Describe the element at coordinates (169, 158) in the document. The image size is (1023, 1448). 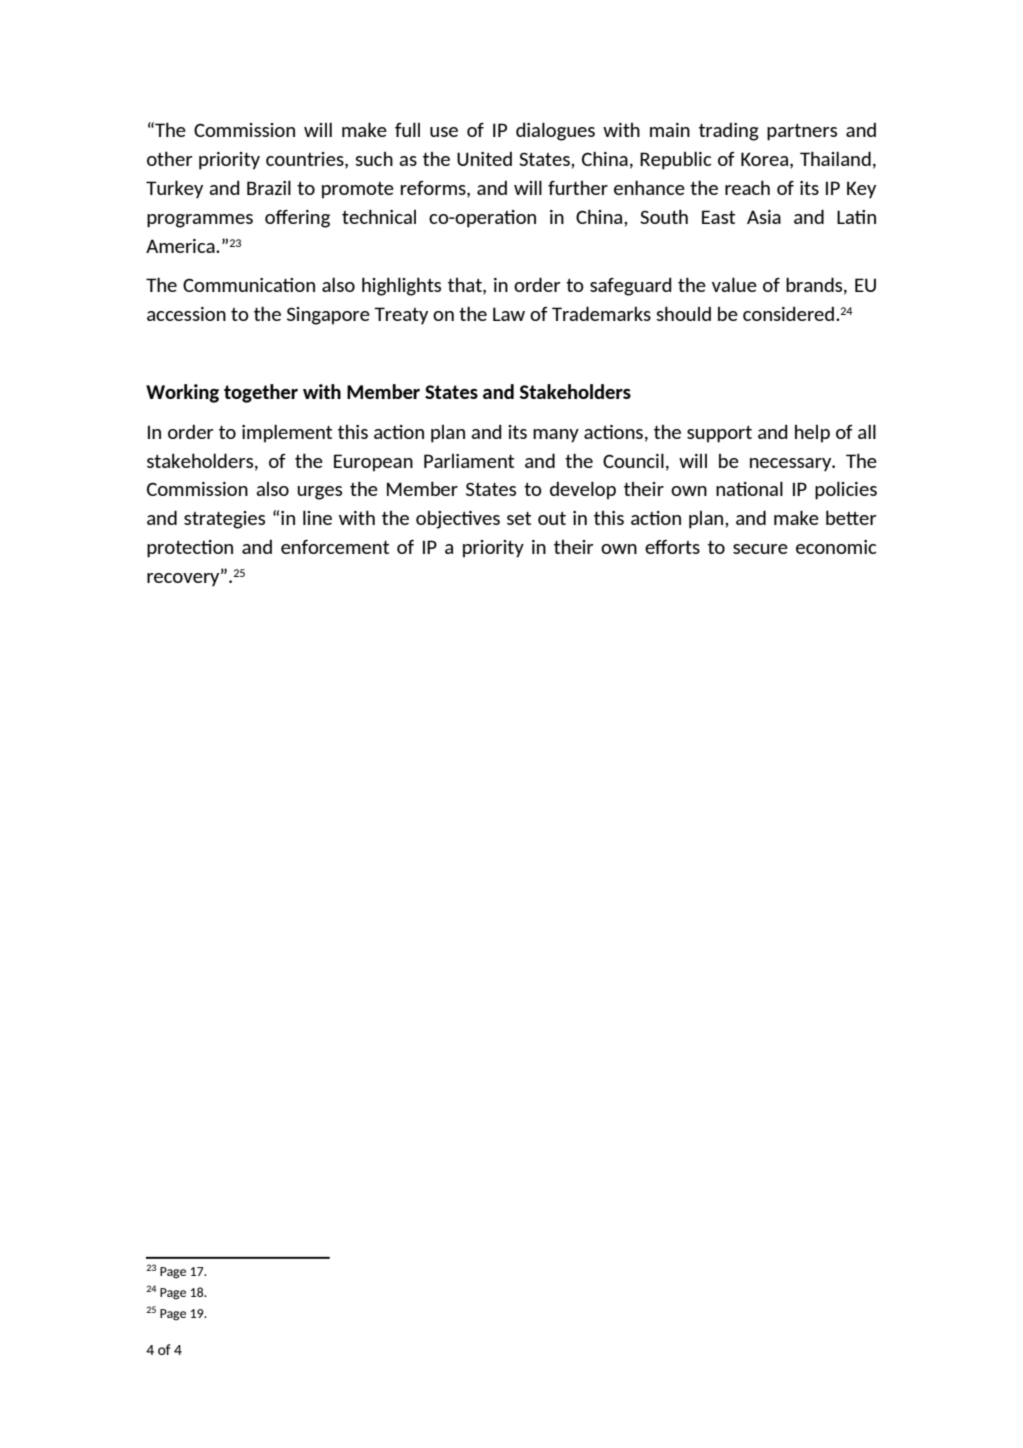
I see `other` at that location.
